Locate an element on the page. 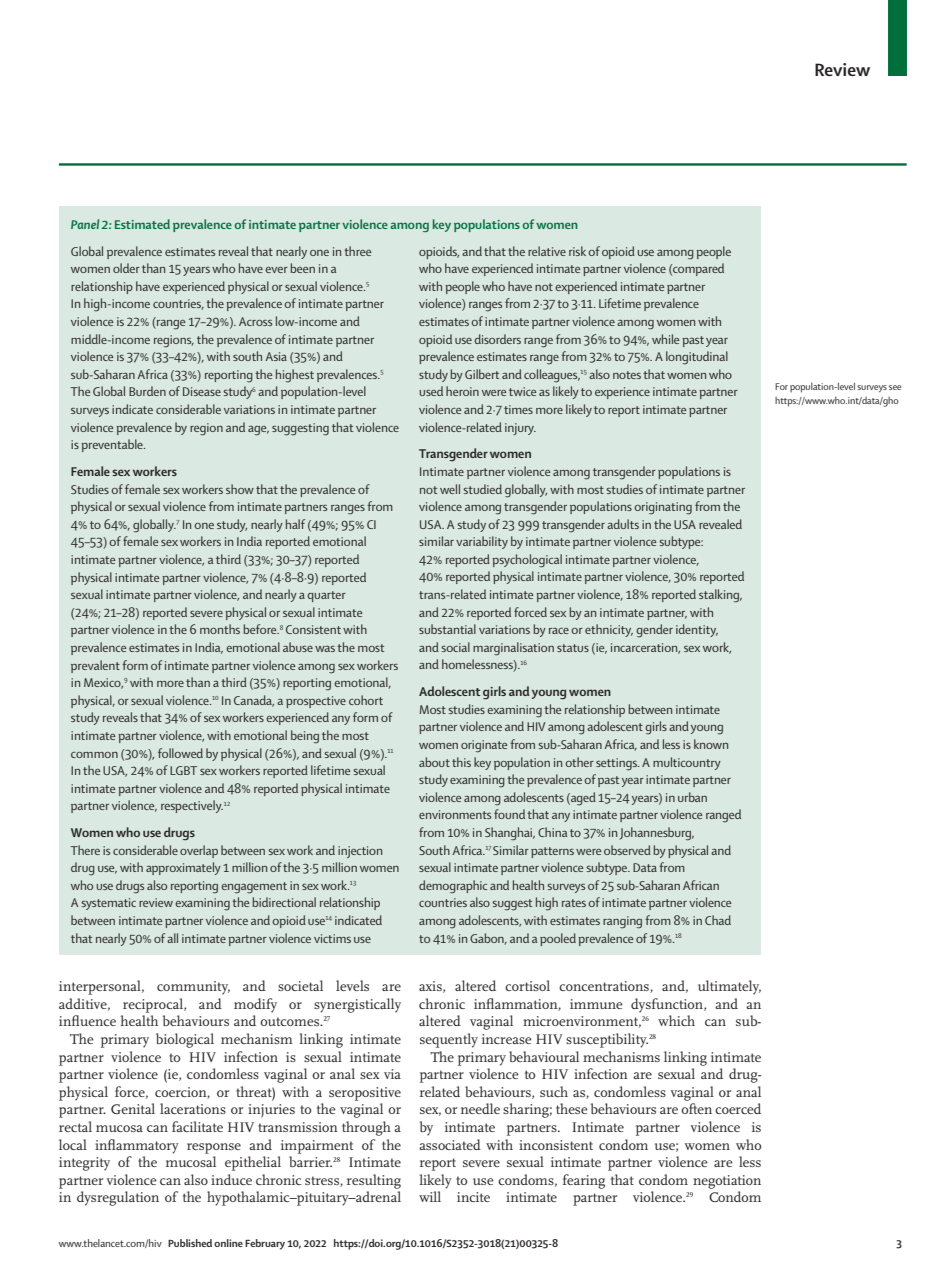  cortisol is located at coordinates (527, 985).
